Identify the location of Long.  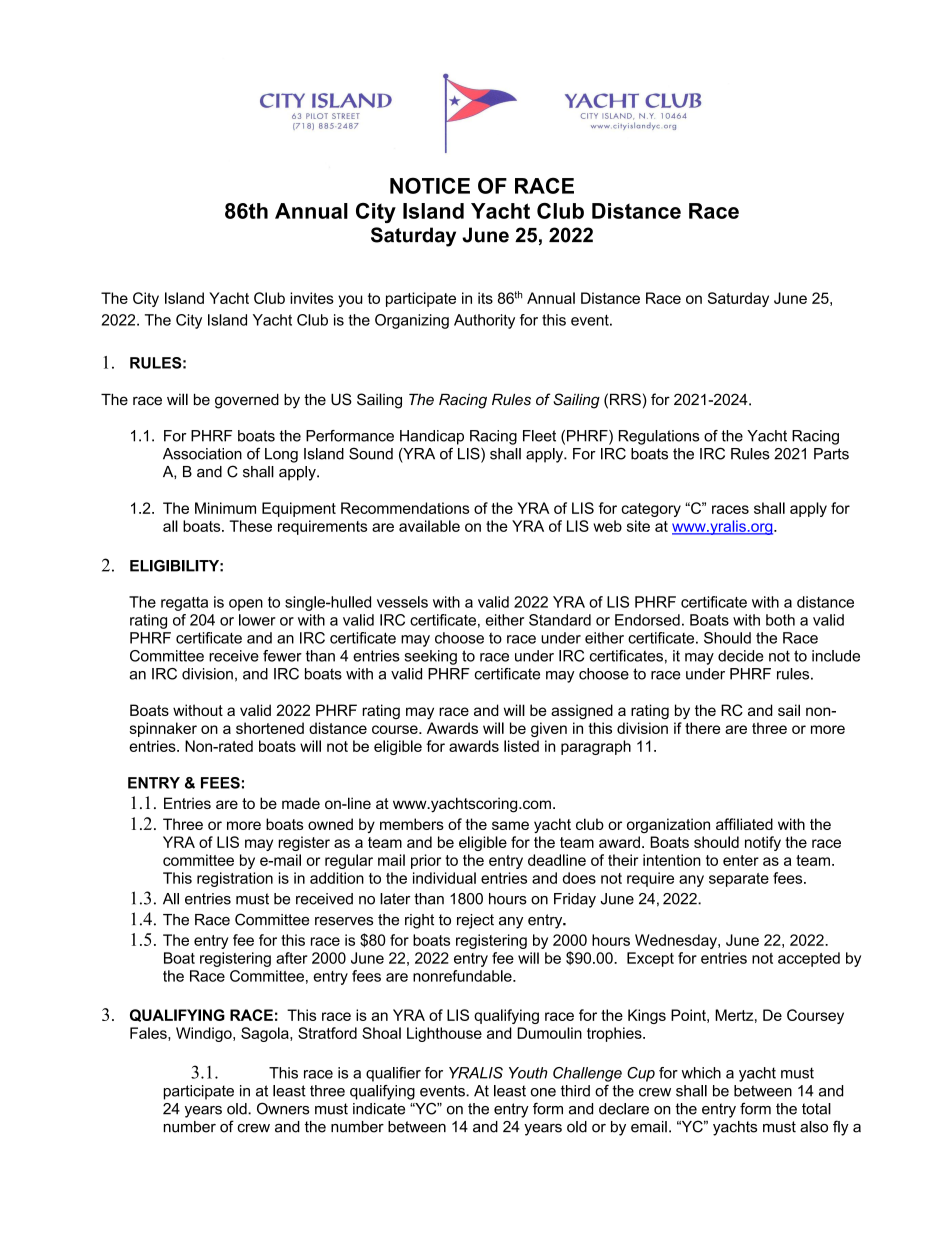
(281, 455).
